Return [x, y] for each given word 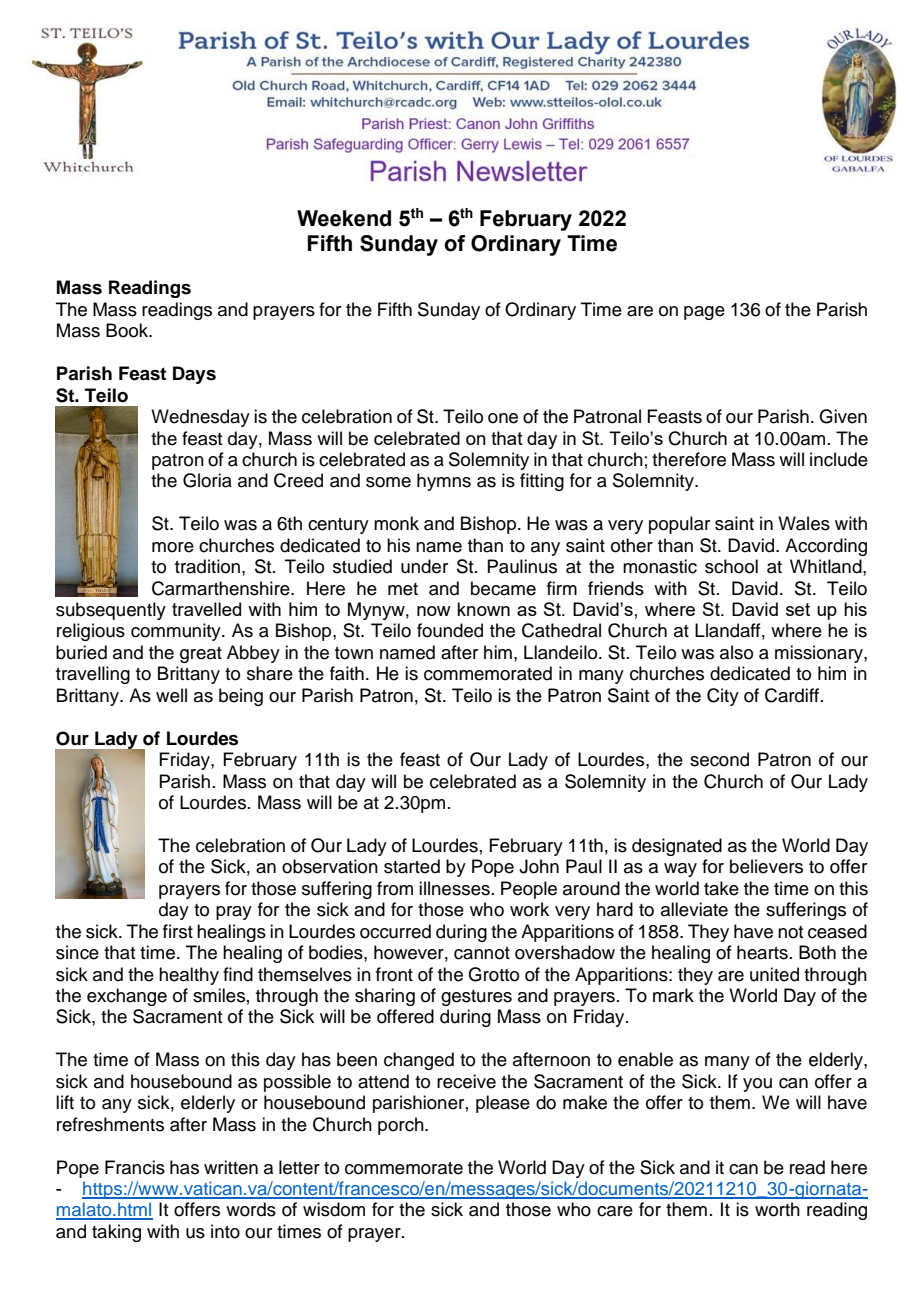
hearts [762, 952]
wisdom [334, 1209]
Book [128, 330]
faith [347, 673]
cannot [482, 953]
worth [777, 1209]
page [704, 313]
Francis [135, 1167]
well [171, 695]
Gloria [207, 480]
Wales [804, 523]
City [723, 697]
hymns [444, 482]
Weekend [344, 218]
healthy [189, 976]
